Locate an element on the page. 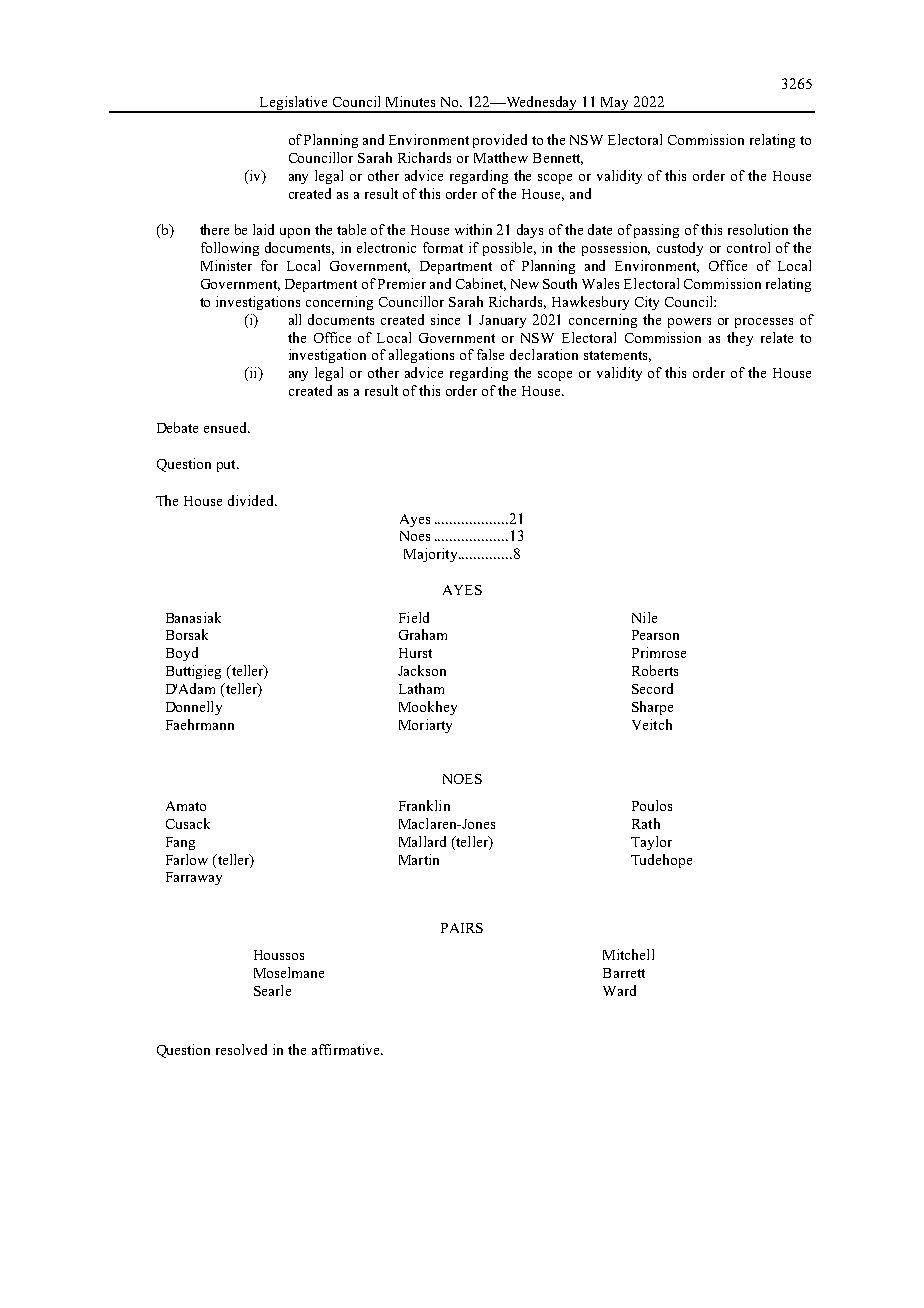 The height and width of the page is (1308, 924). Nile is located at coordinates (644, 617).
